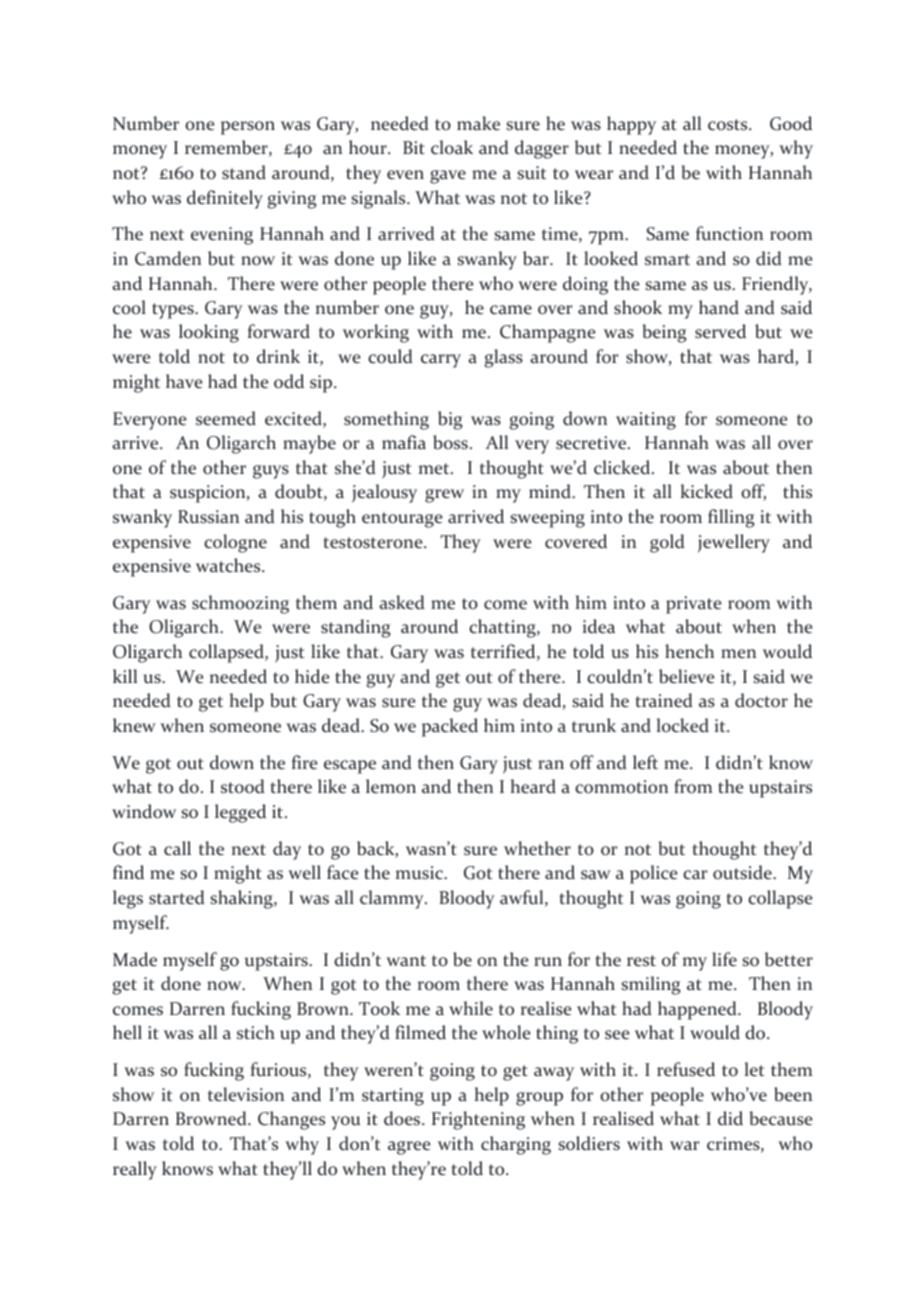  I want to click on heard, so click(533, 786).
